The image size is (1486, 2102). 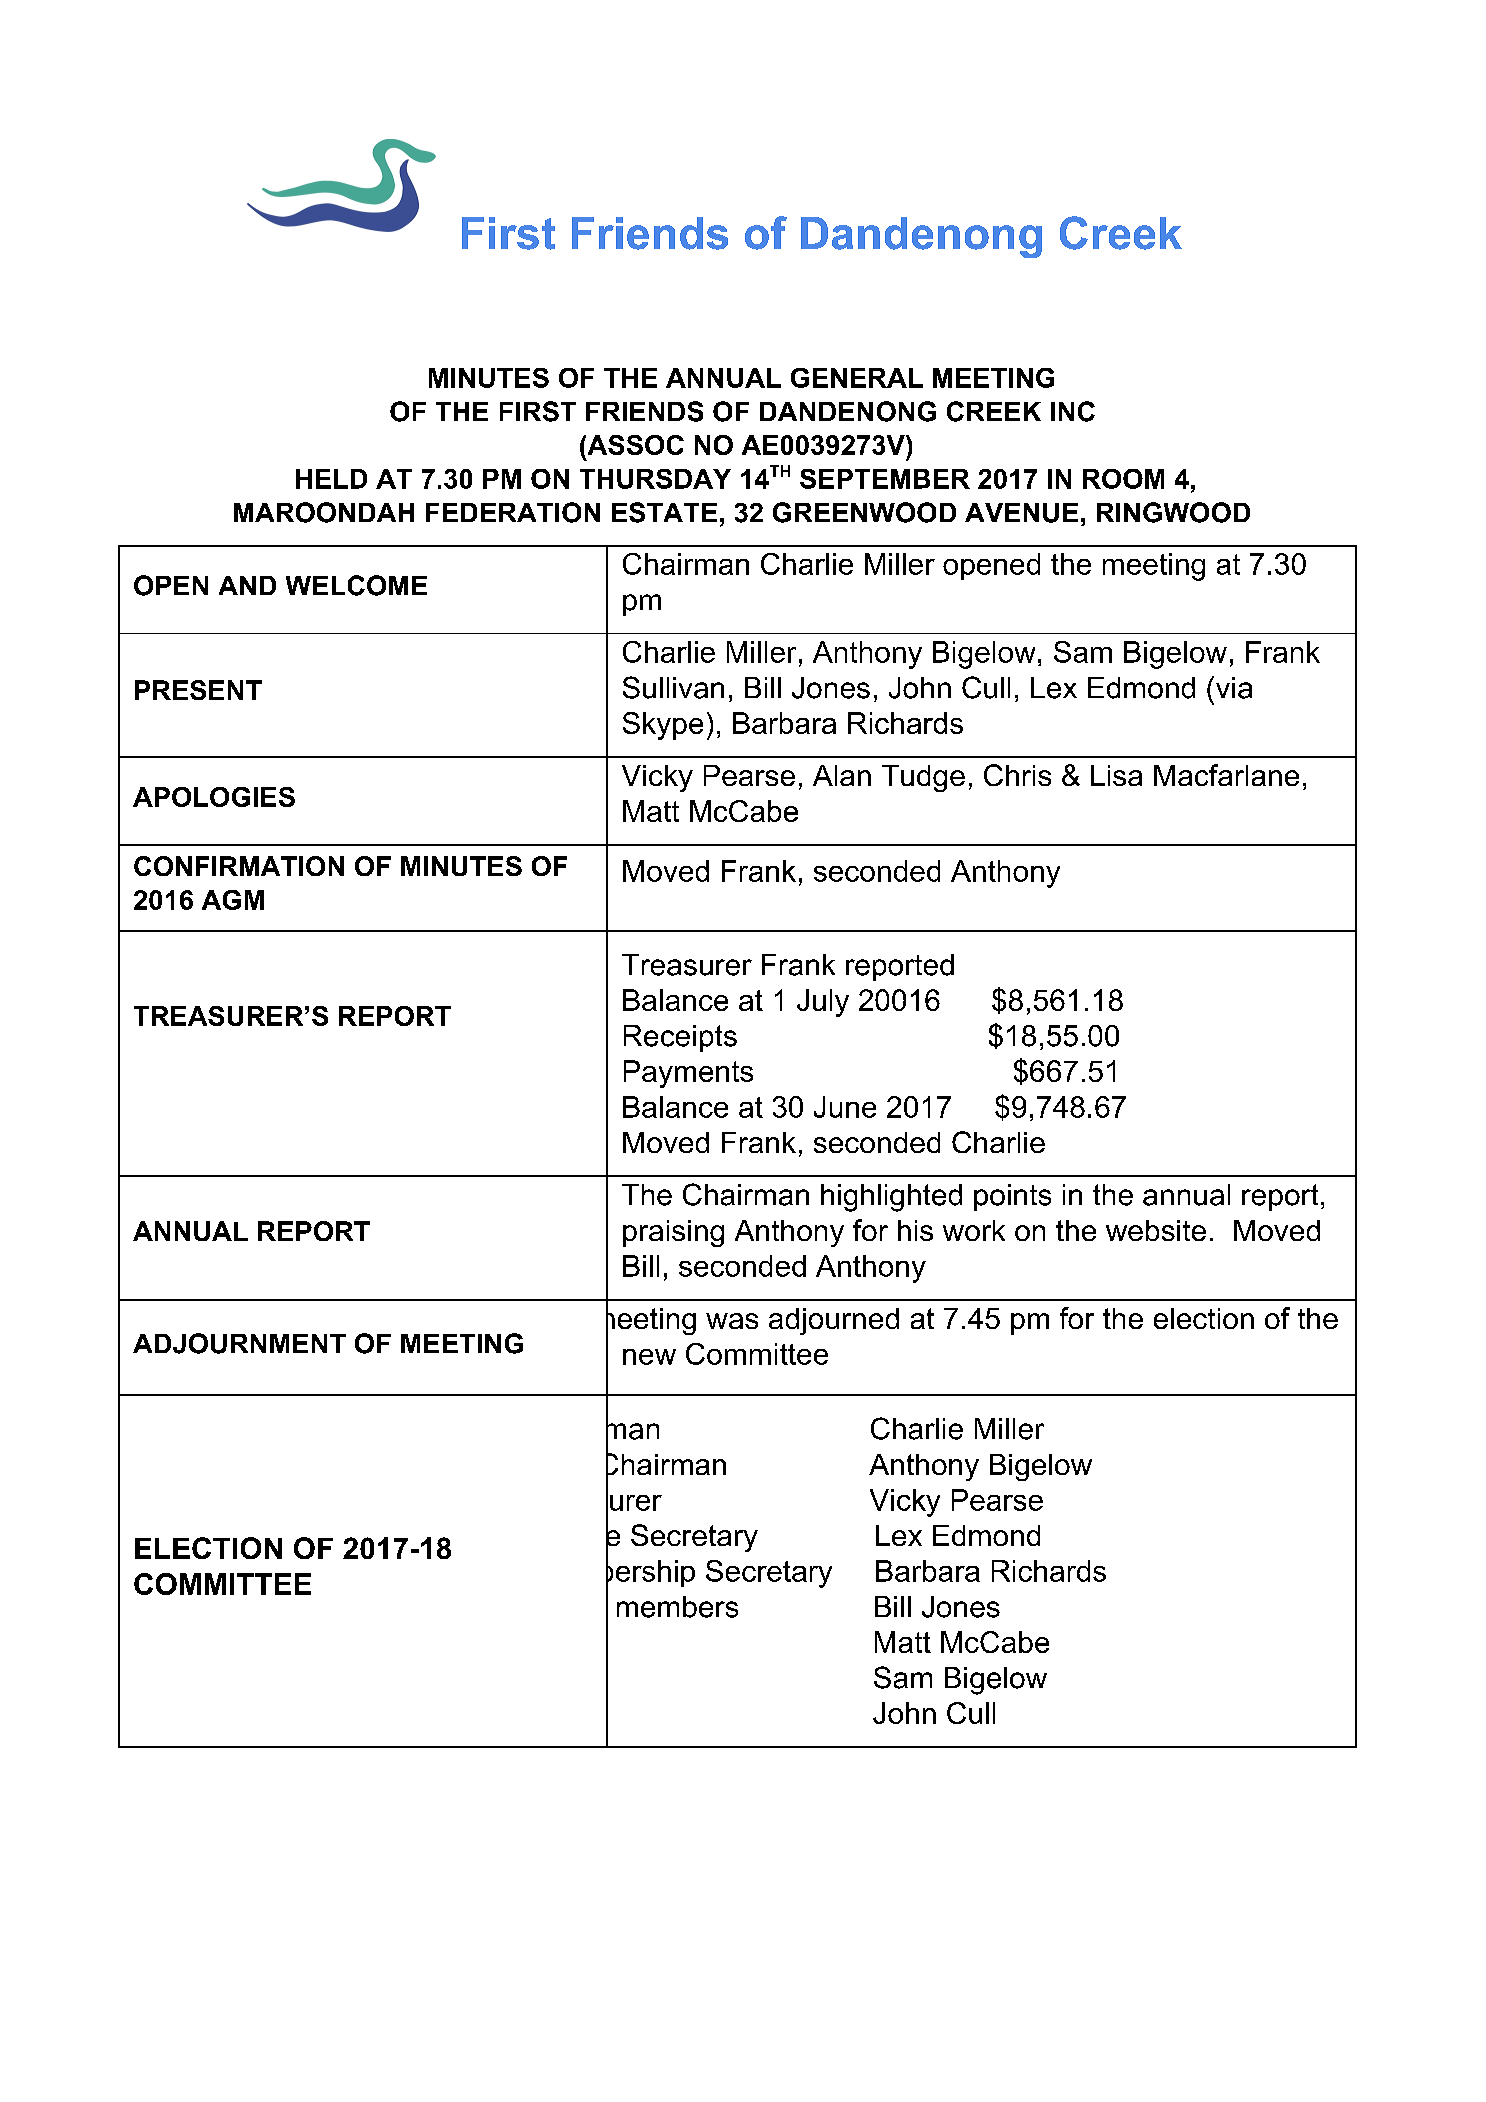 What do you see at coordinates (1116, 775) in the screenshot?
I see `Lisa` at bounding box center [1116, 775].
